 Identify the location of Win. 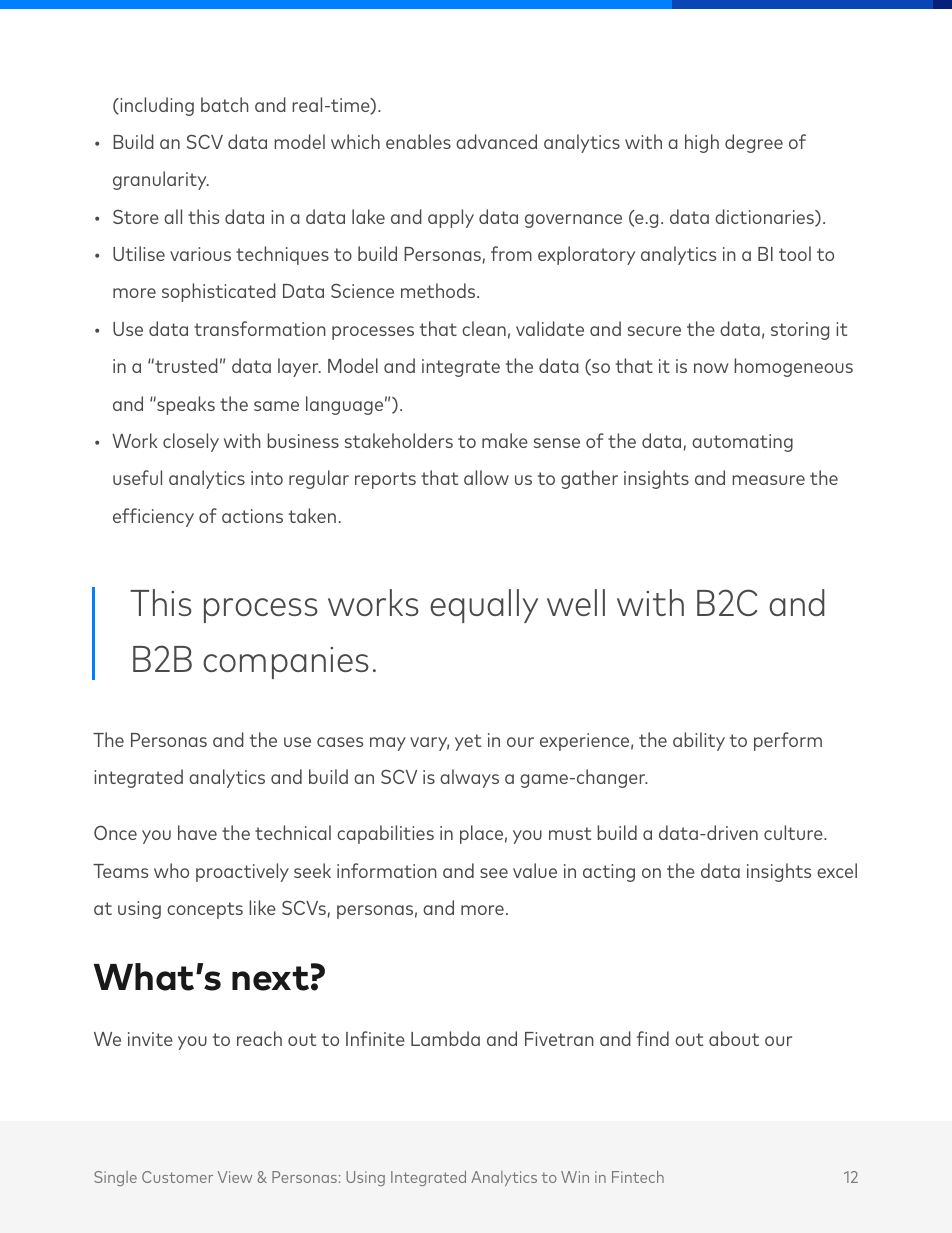
(575, 1177).
